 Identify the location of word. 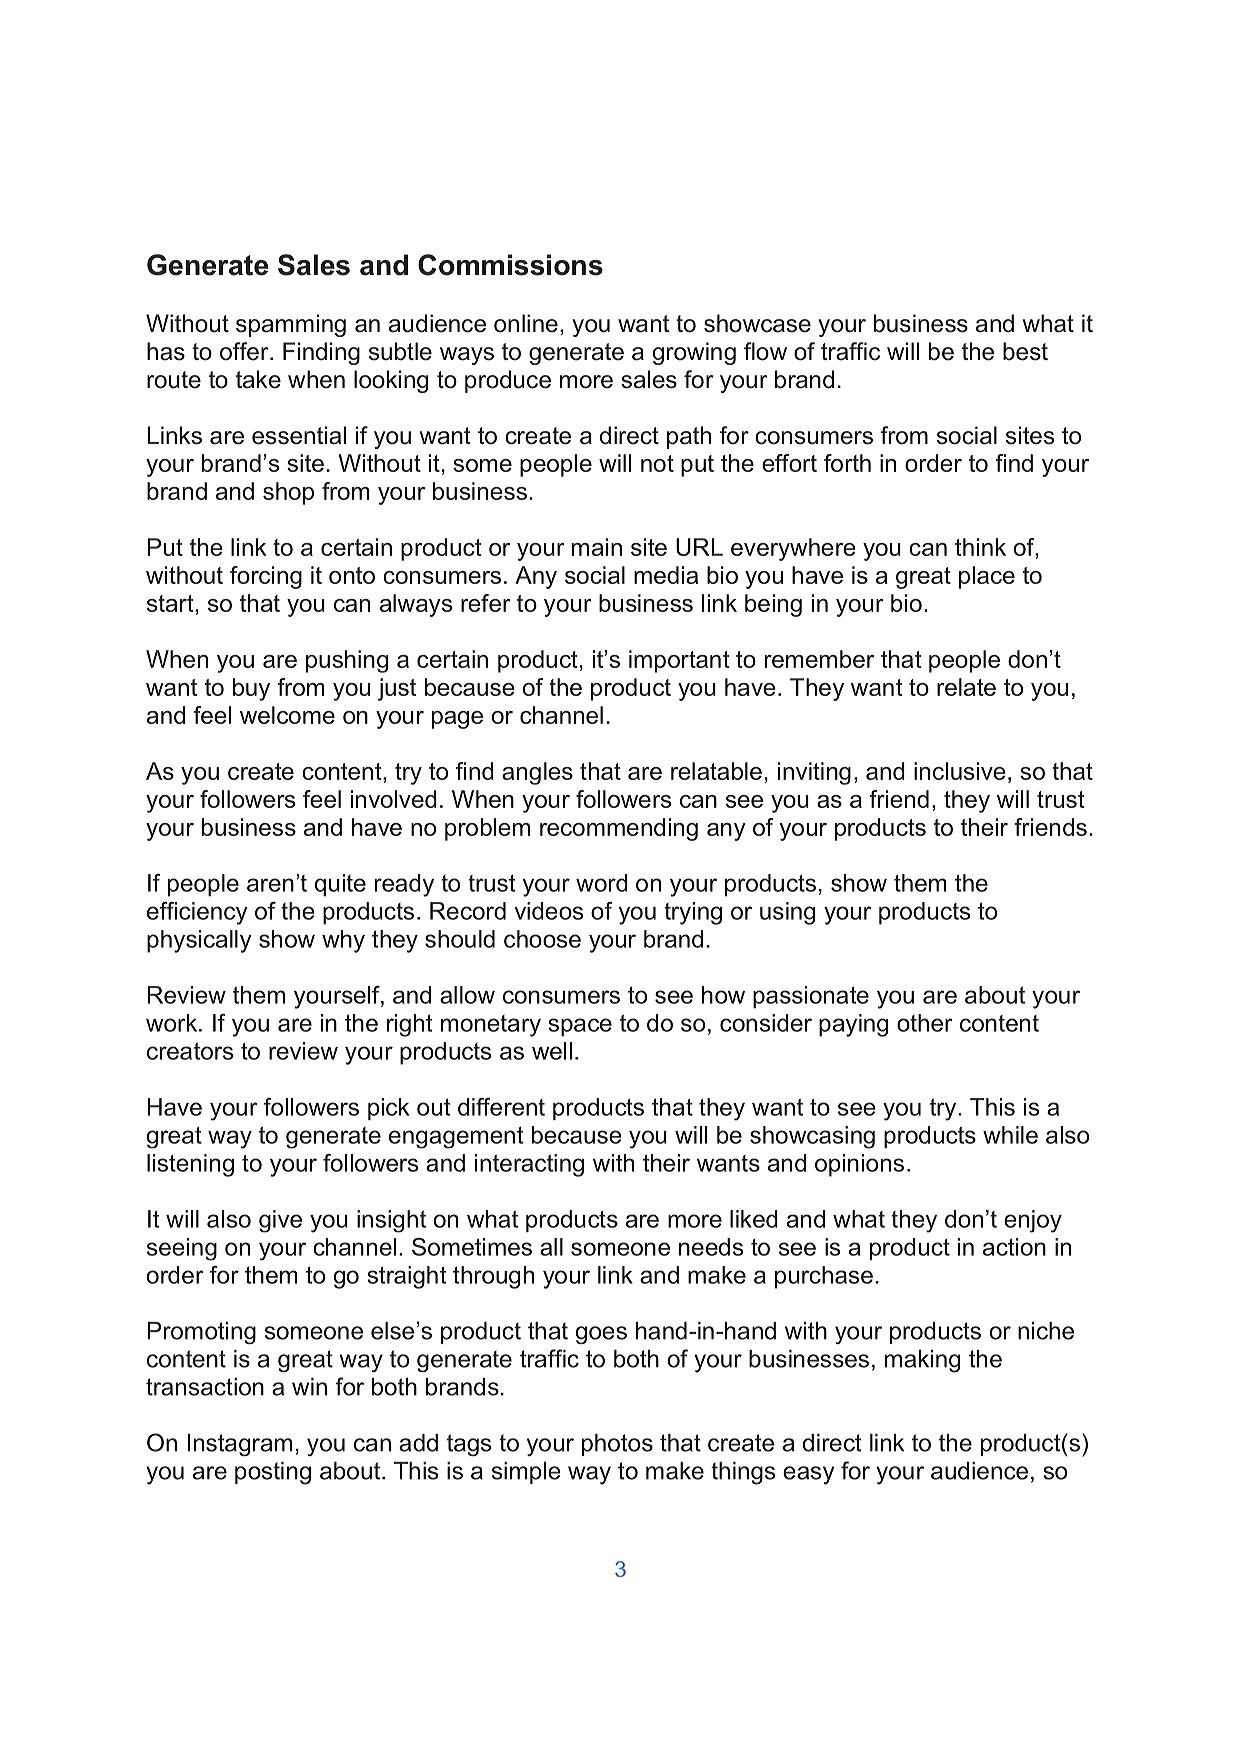
(602, 883).
